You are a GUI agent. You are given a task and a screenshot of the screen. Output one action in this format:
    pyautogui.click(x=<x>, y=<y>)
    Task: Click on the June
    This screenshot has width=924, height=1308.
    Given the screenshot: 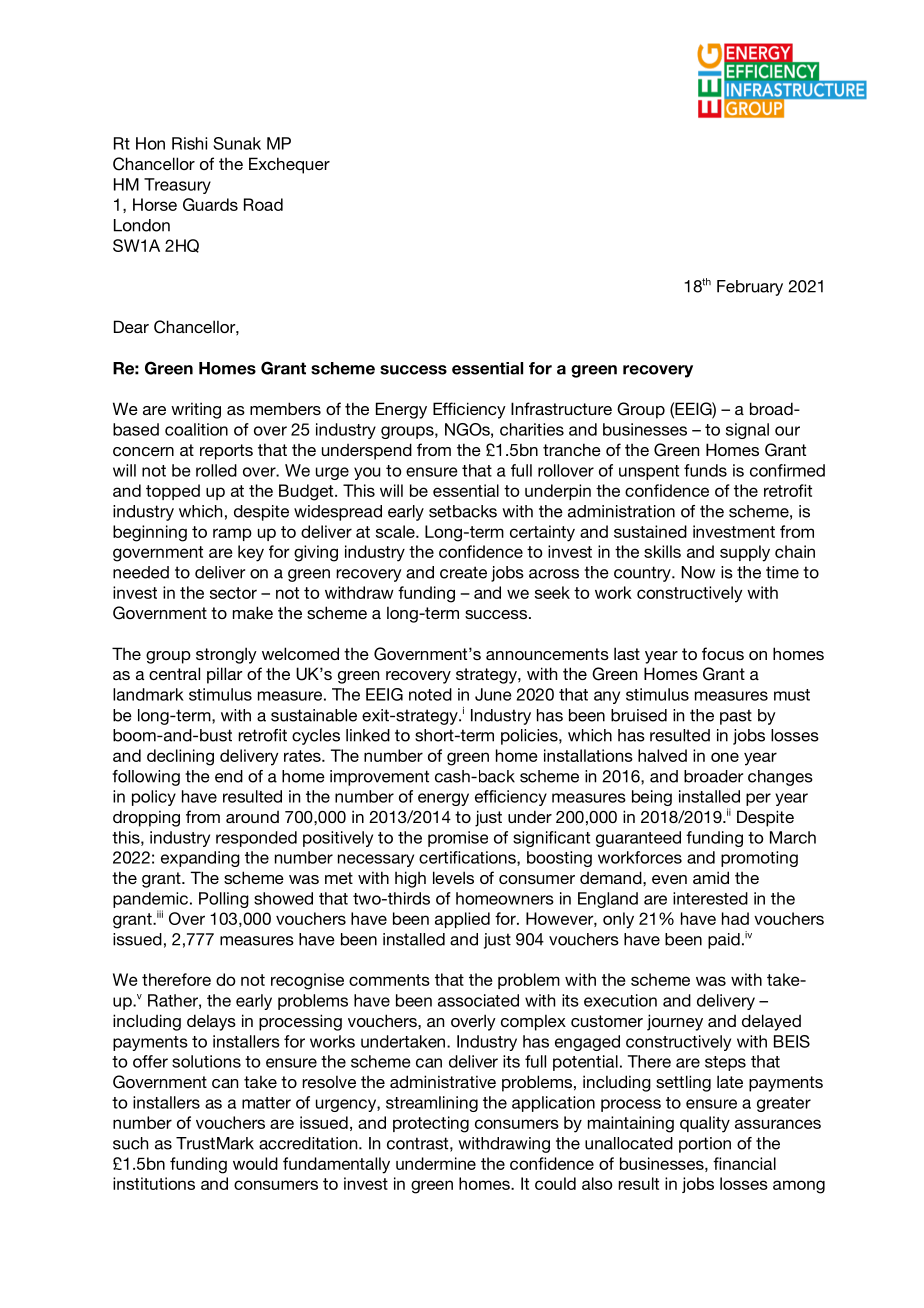 What is the action you would take?
    pyautogui.click(x=493, y=694)
